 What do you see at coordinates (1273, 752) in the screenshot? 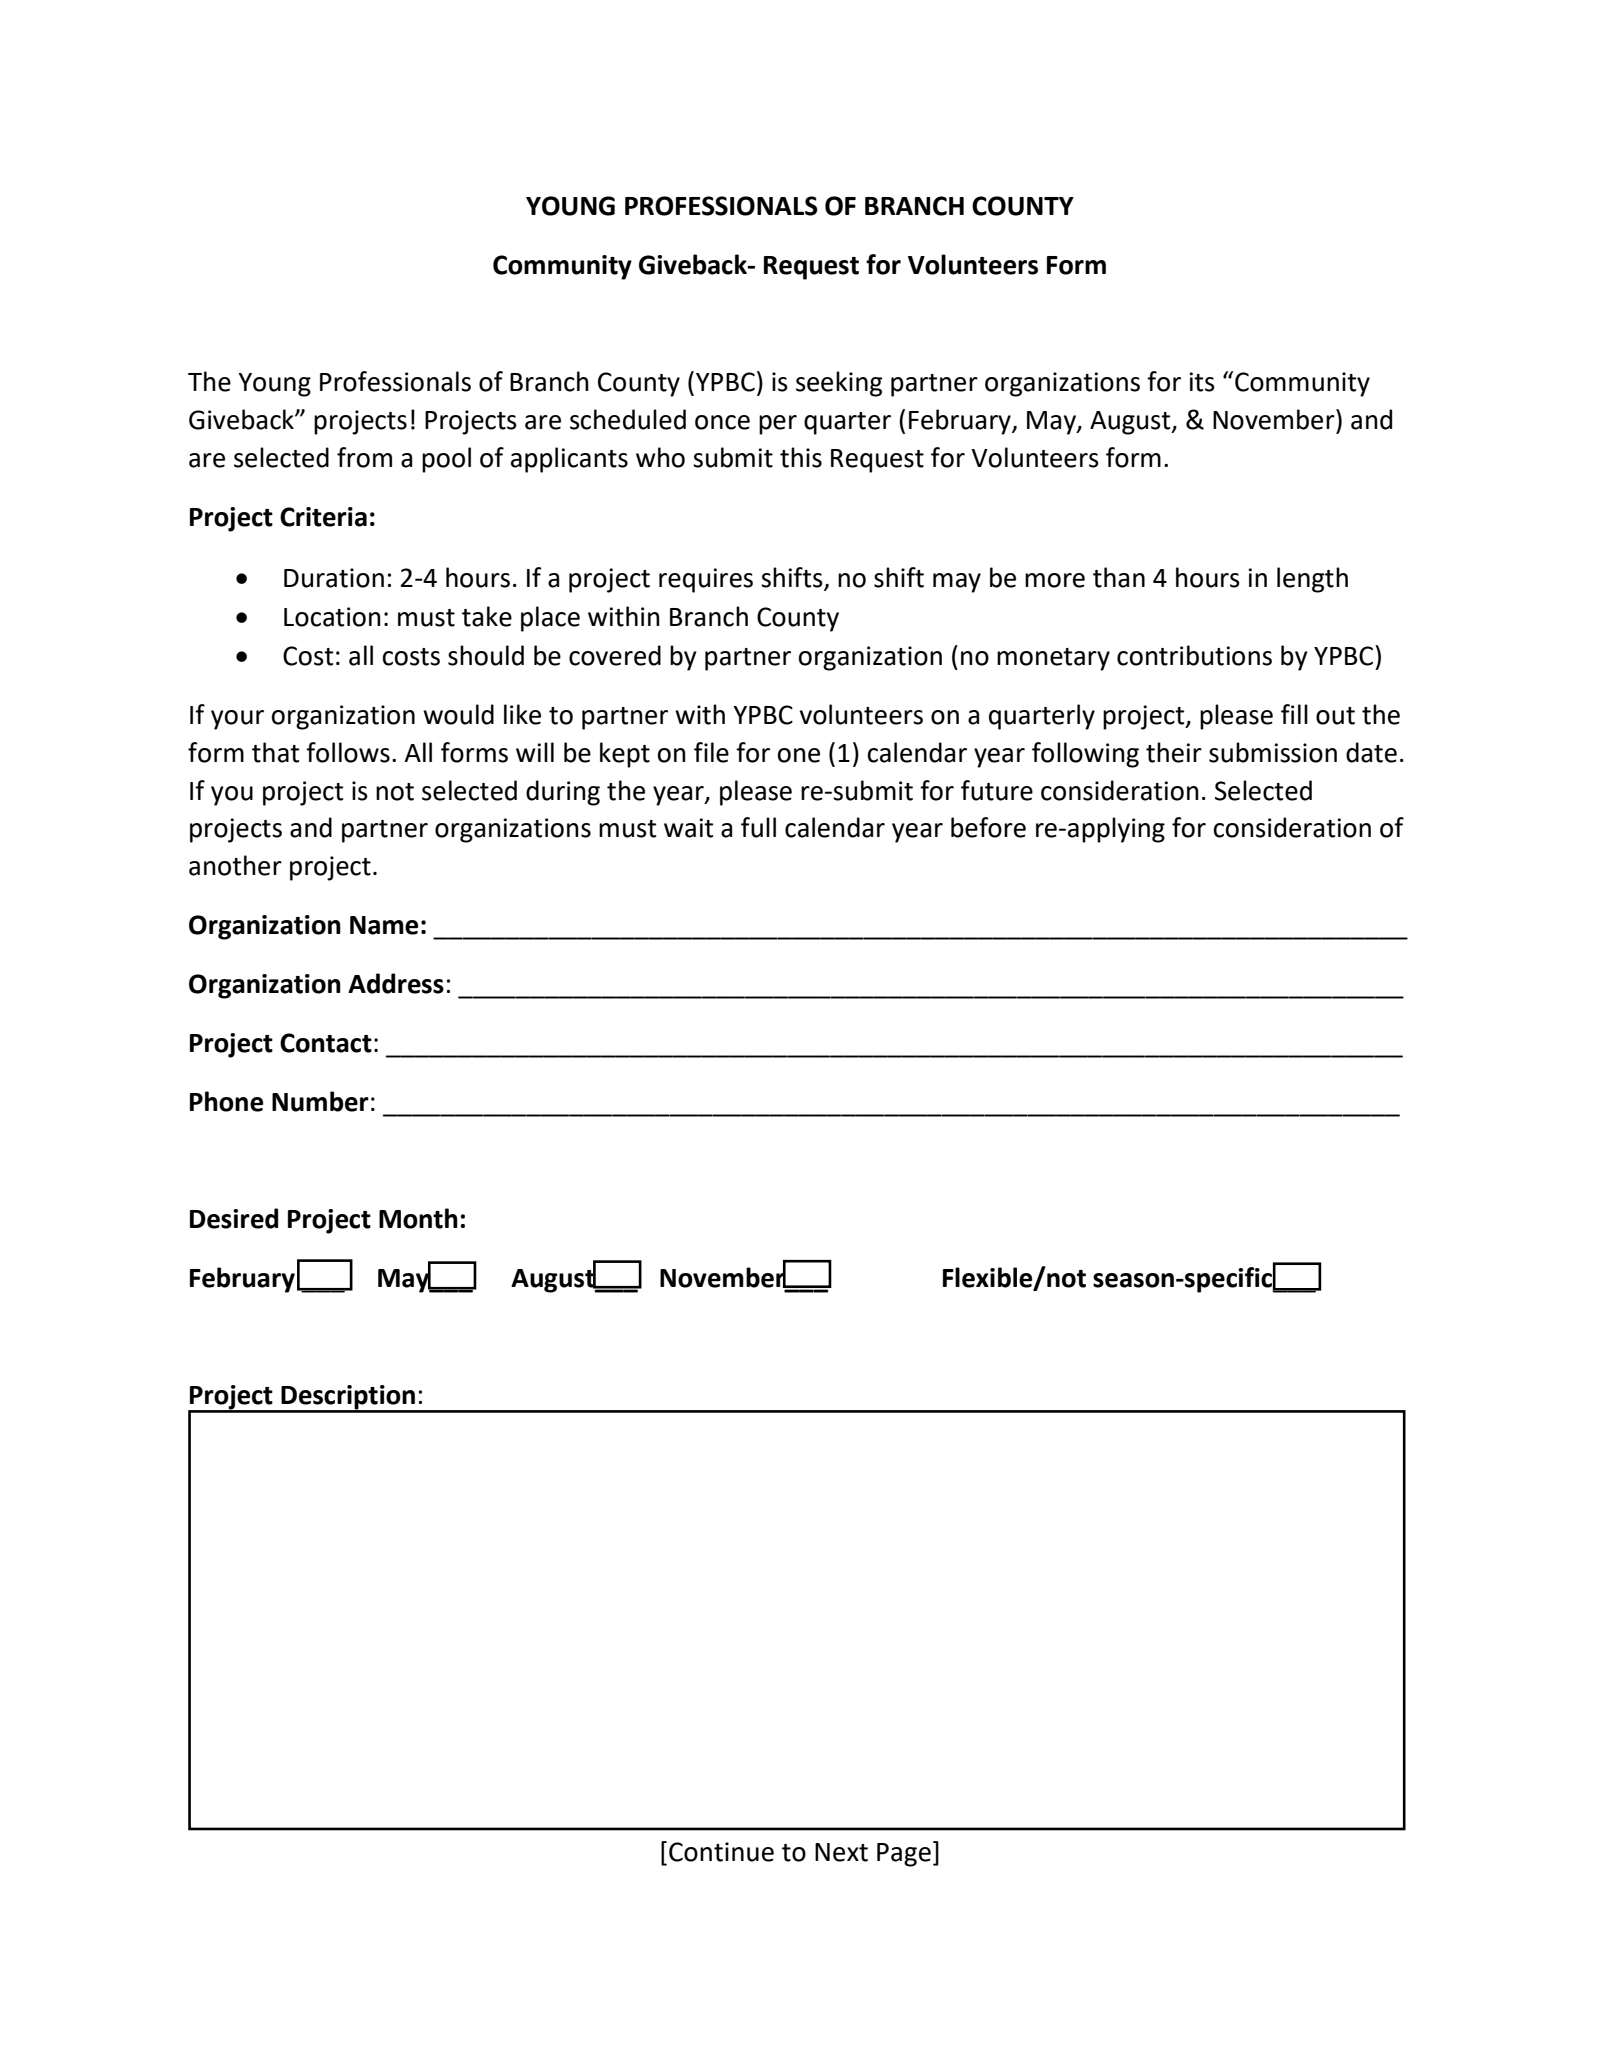
I see `submission` at bounding box center [1273, 752].
